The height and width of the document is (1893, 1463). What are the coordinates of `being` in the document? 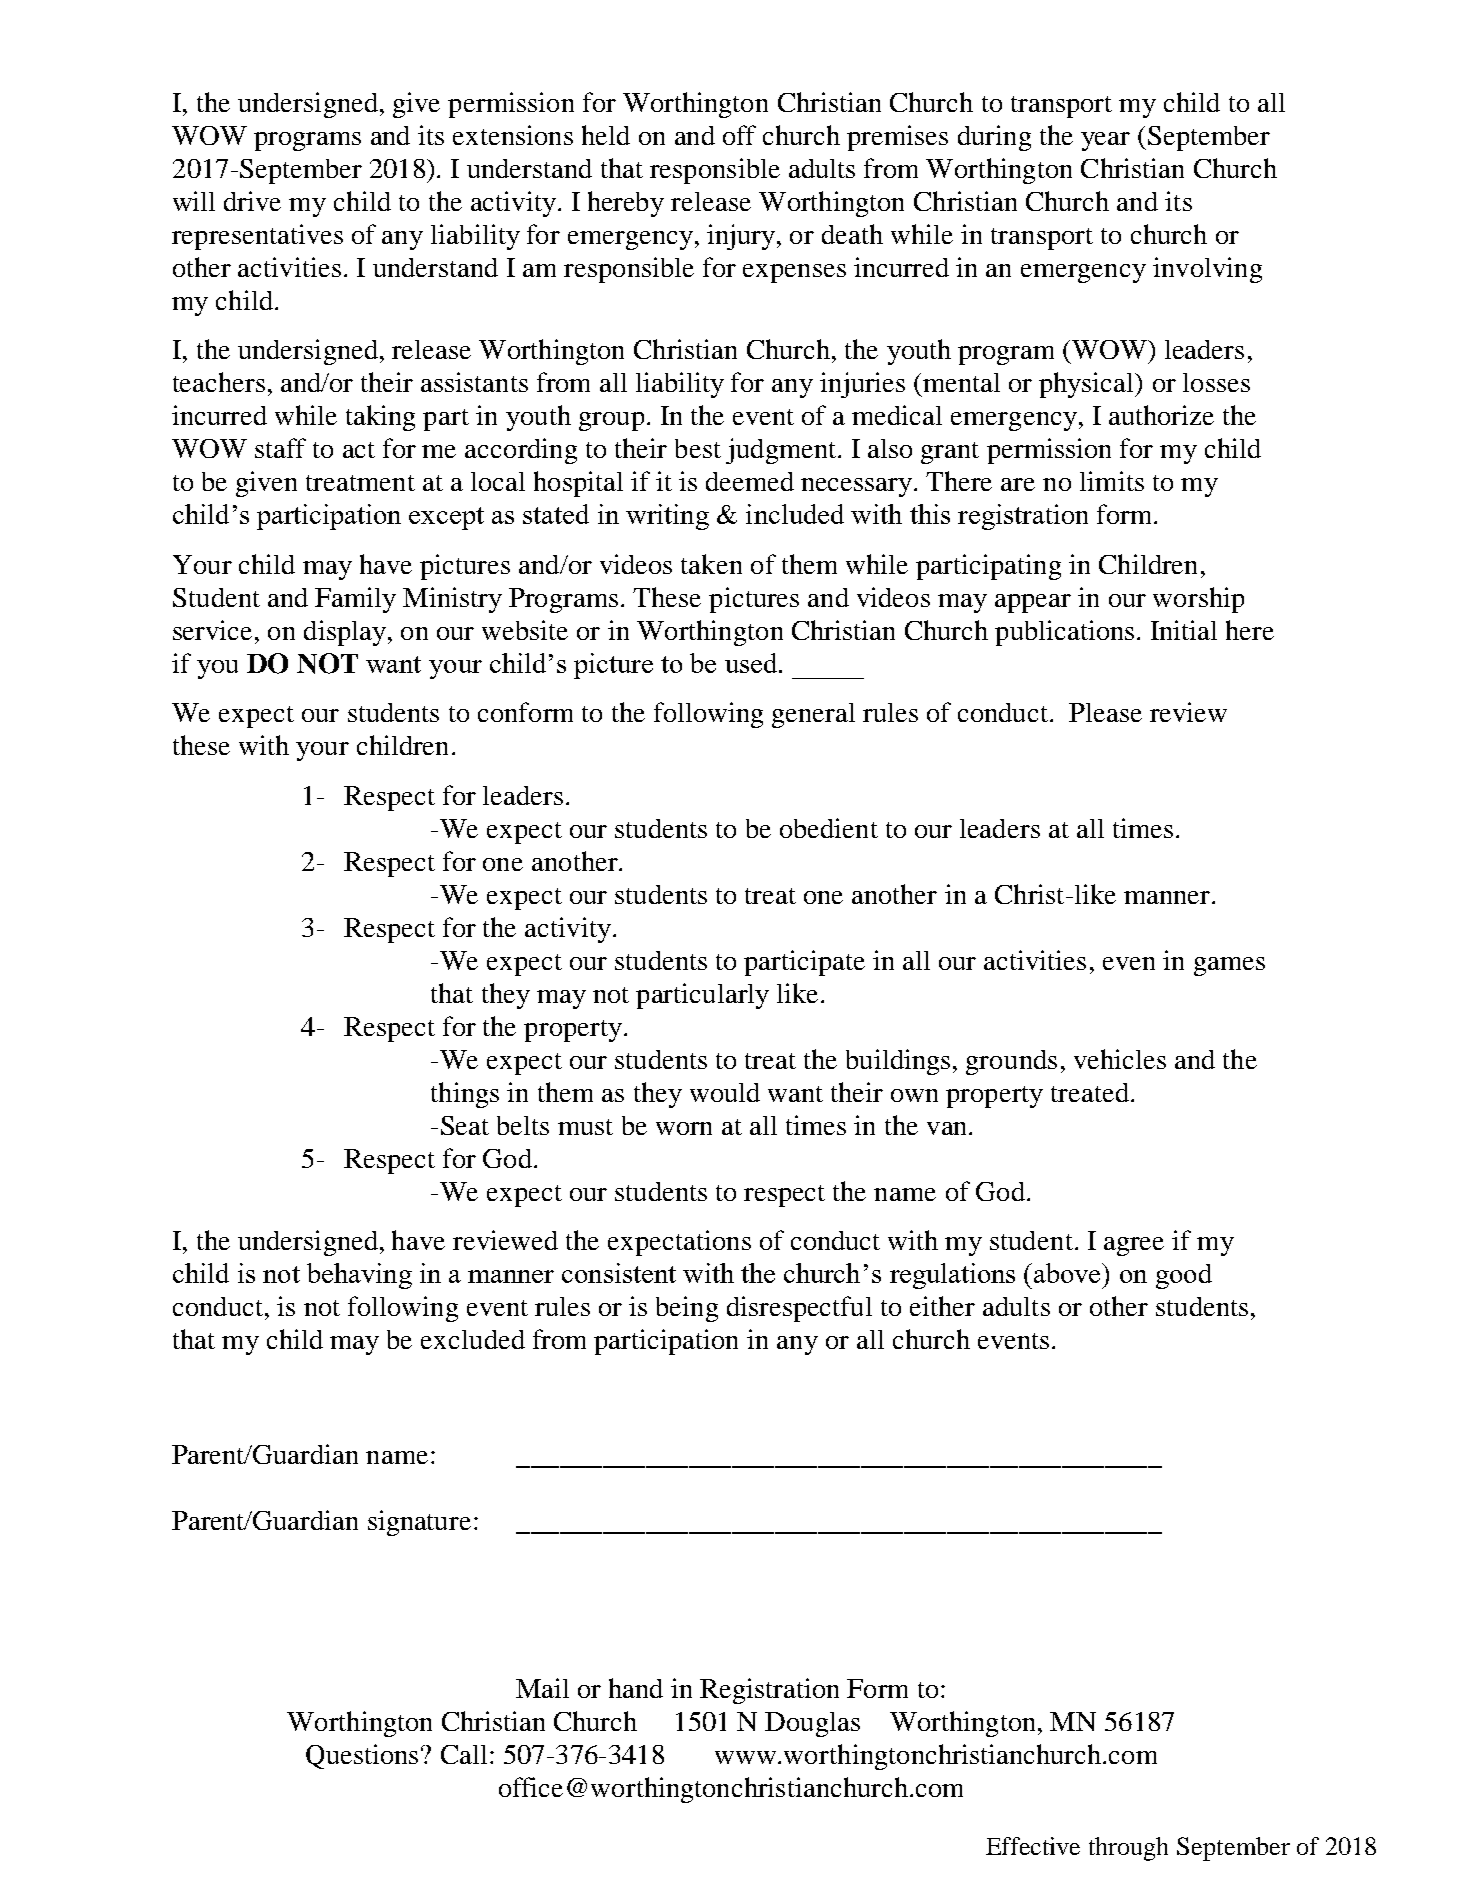 It's located at (687, 1309).
